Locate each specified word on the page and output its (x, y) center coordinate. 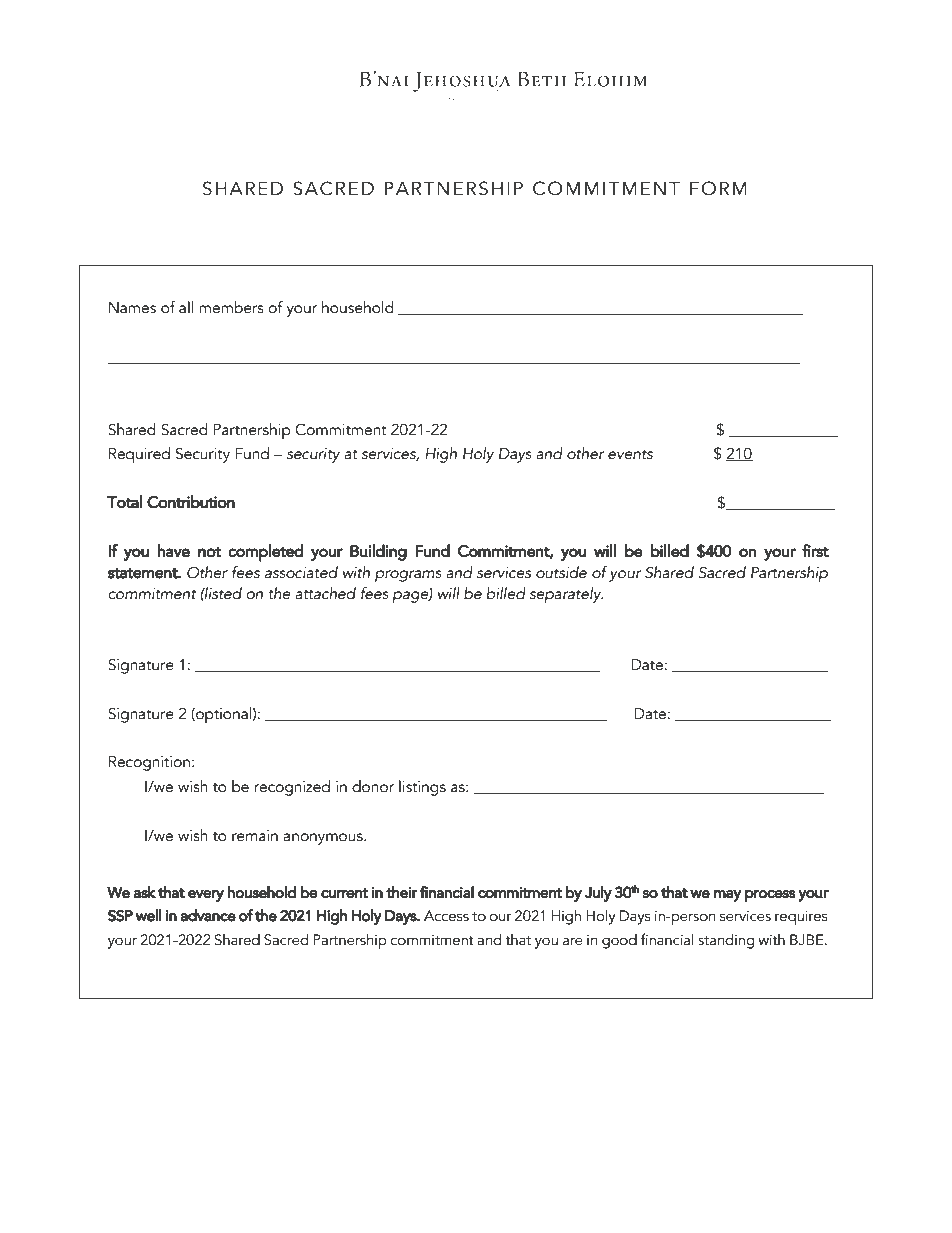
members (231, 307)
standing (726, 941)
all (186, 307)
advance (208, 915)
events (630, 454)
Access (446, 916)
